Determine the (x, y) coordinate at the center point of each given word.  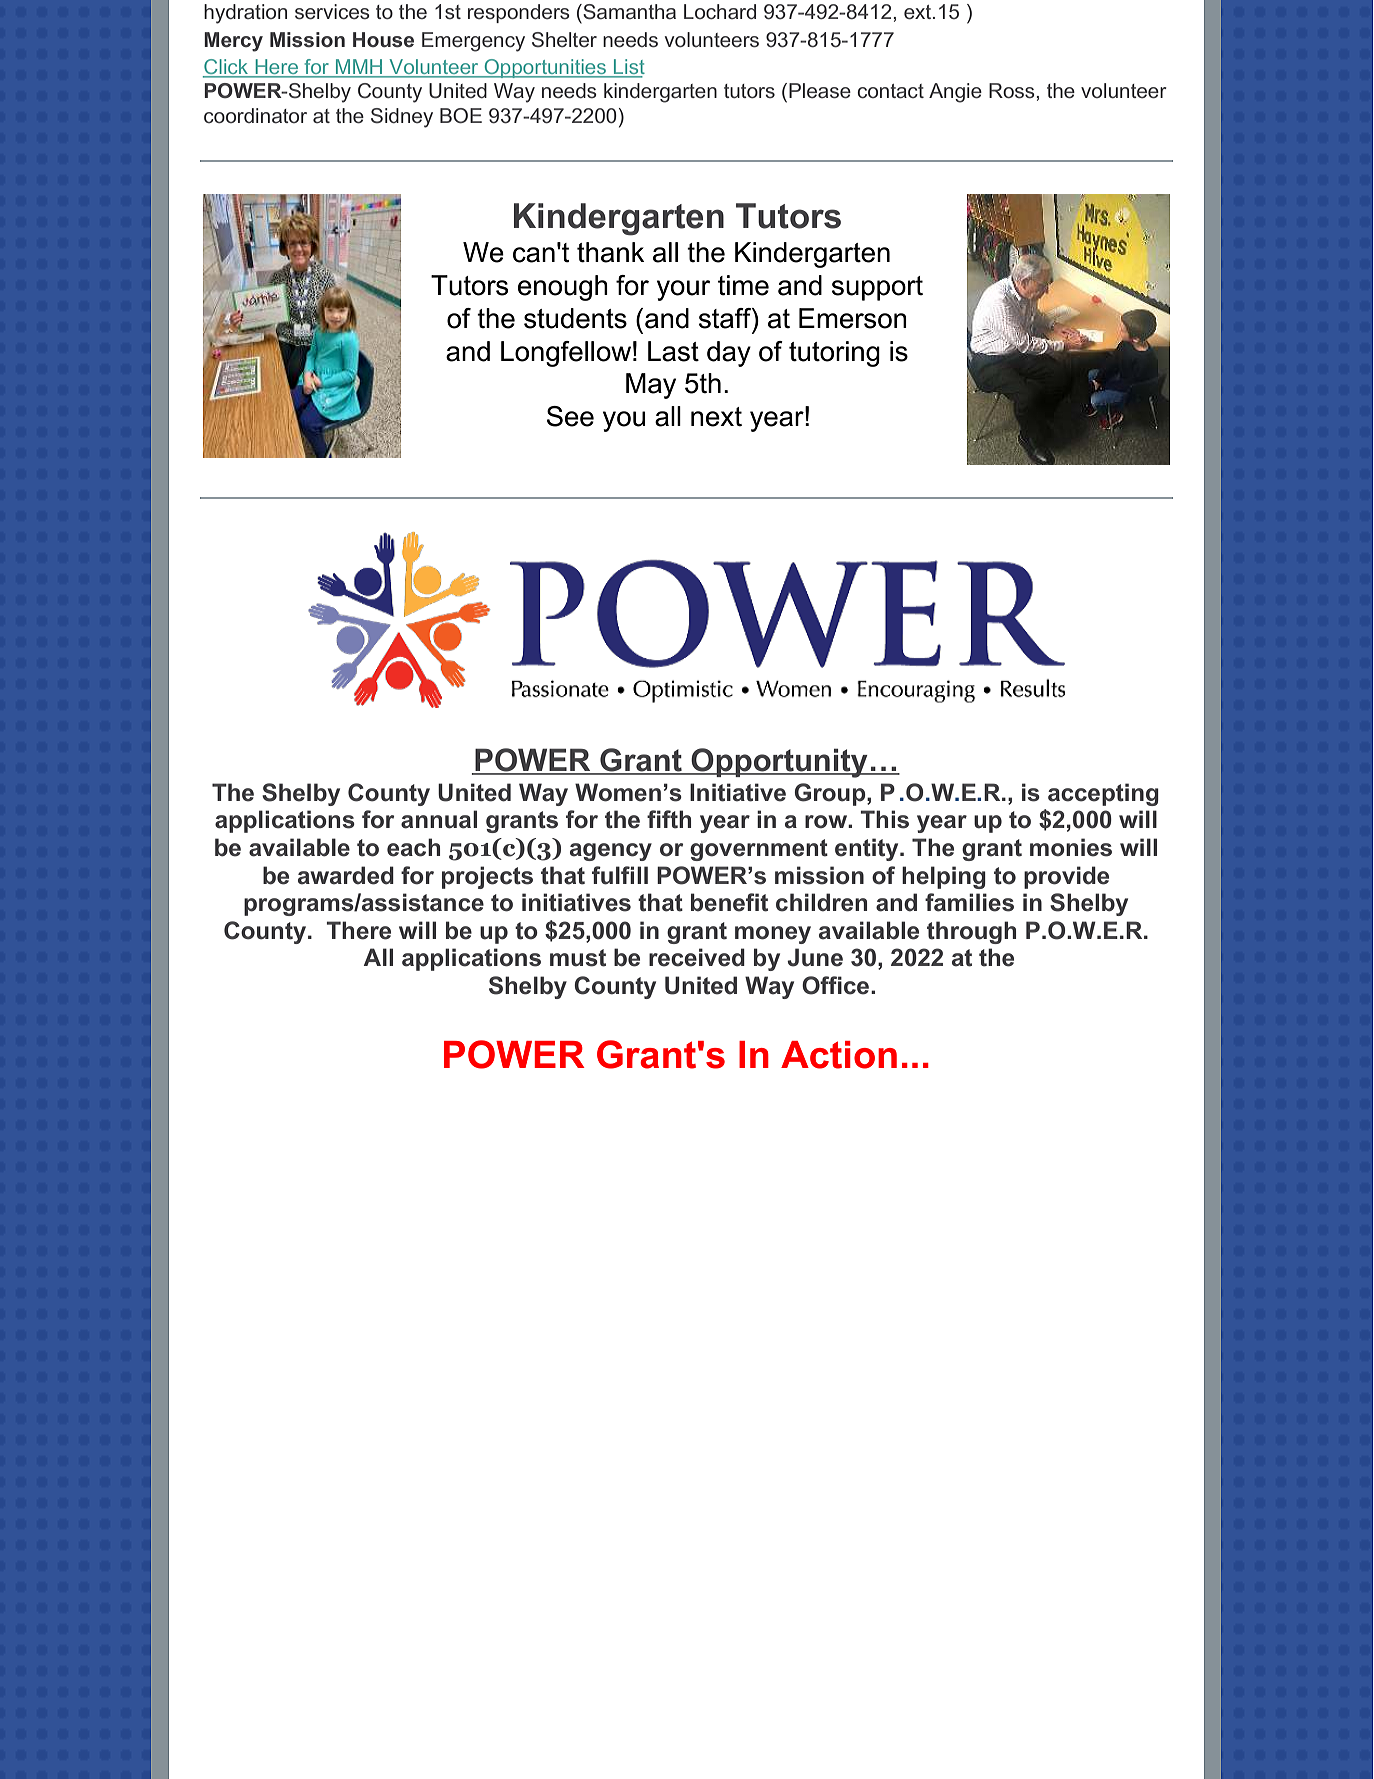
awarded (346, 875)
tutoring (834, 354)
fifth (669, 819)
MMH (359, 68)
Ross (1013, 91)
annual (439, 819)
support (877, 288)
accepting (1103, 794)
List (628, 68)
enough (563, 288)
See (570, 416)
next (716, 417)
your (684, 290)
